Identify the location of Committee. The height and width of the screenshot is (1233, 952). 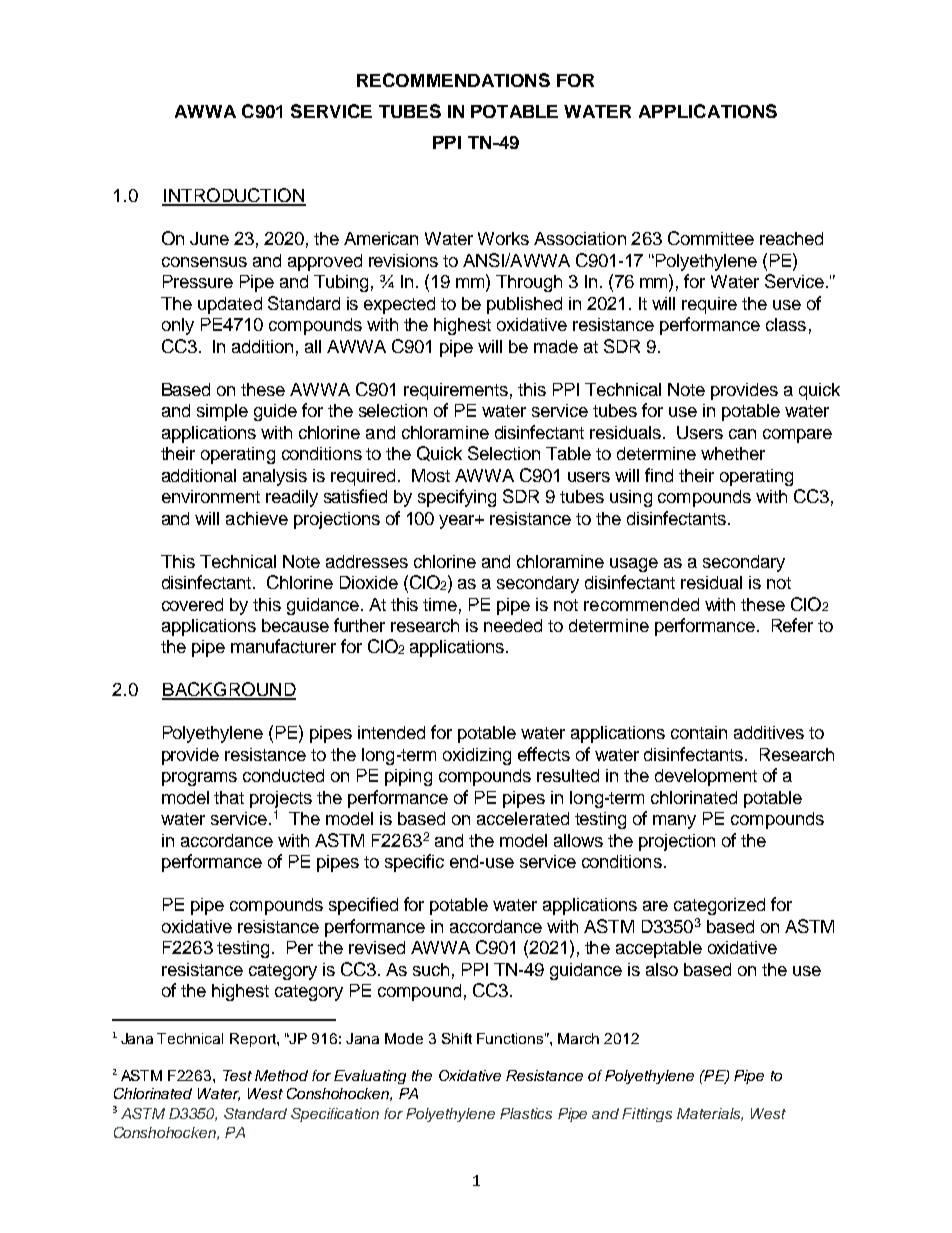
(711, 238).
